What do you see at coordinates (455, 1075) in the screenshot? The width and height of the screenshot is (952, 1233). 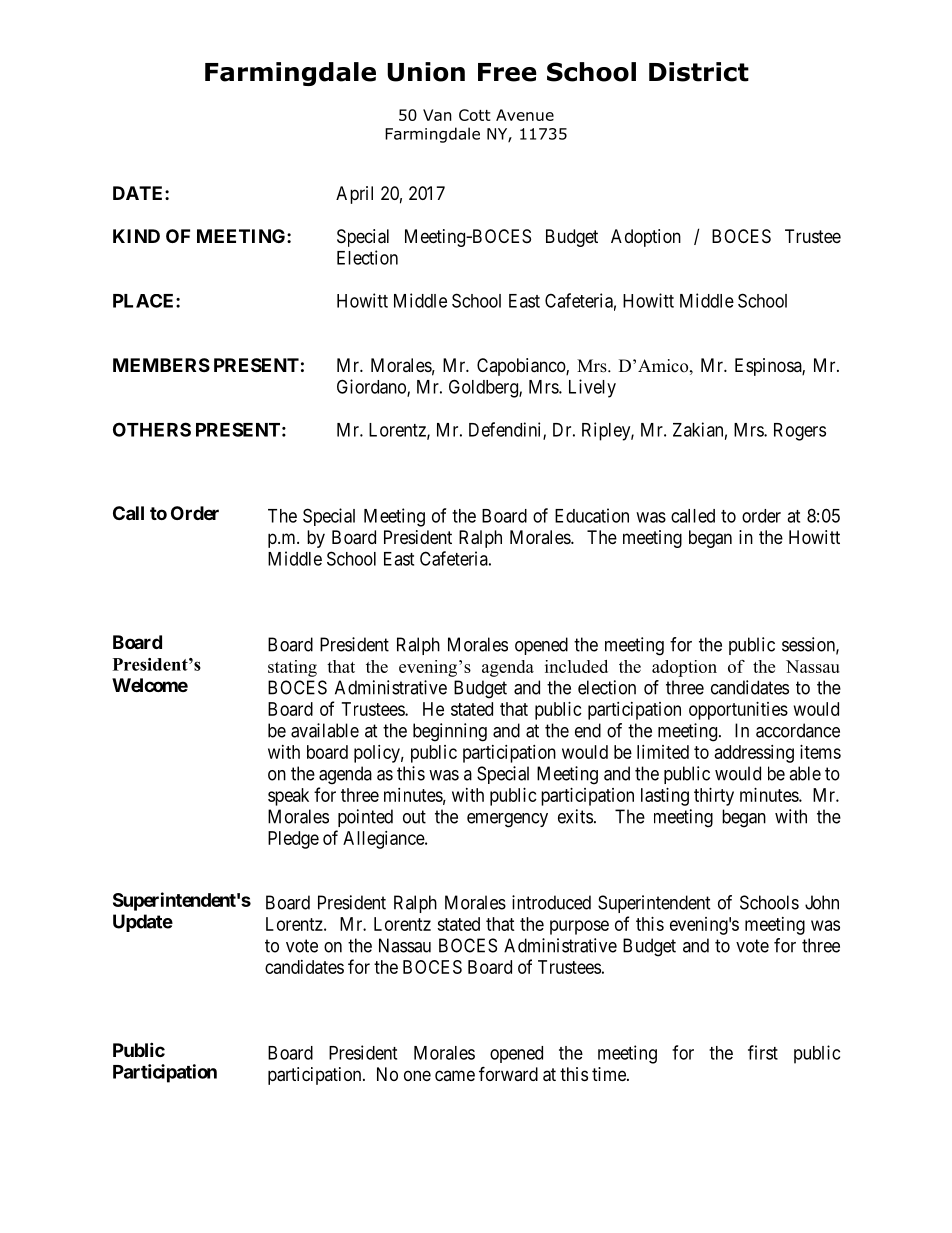 I see `came` at bounding box center [455, 1075].
